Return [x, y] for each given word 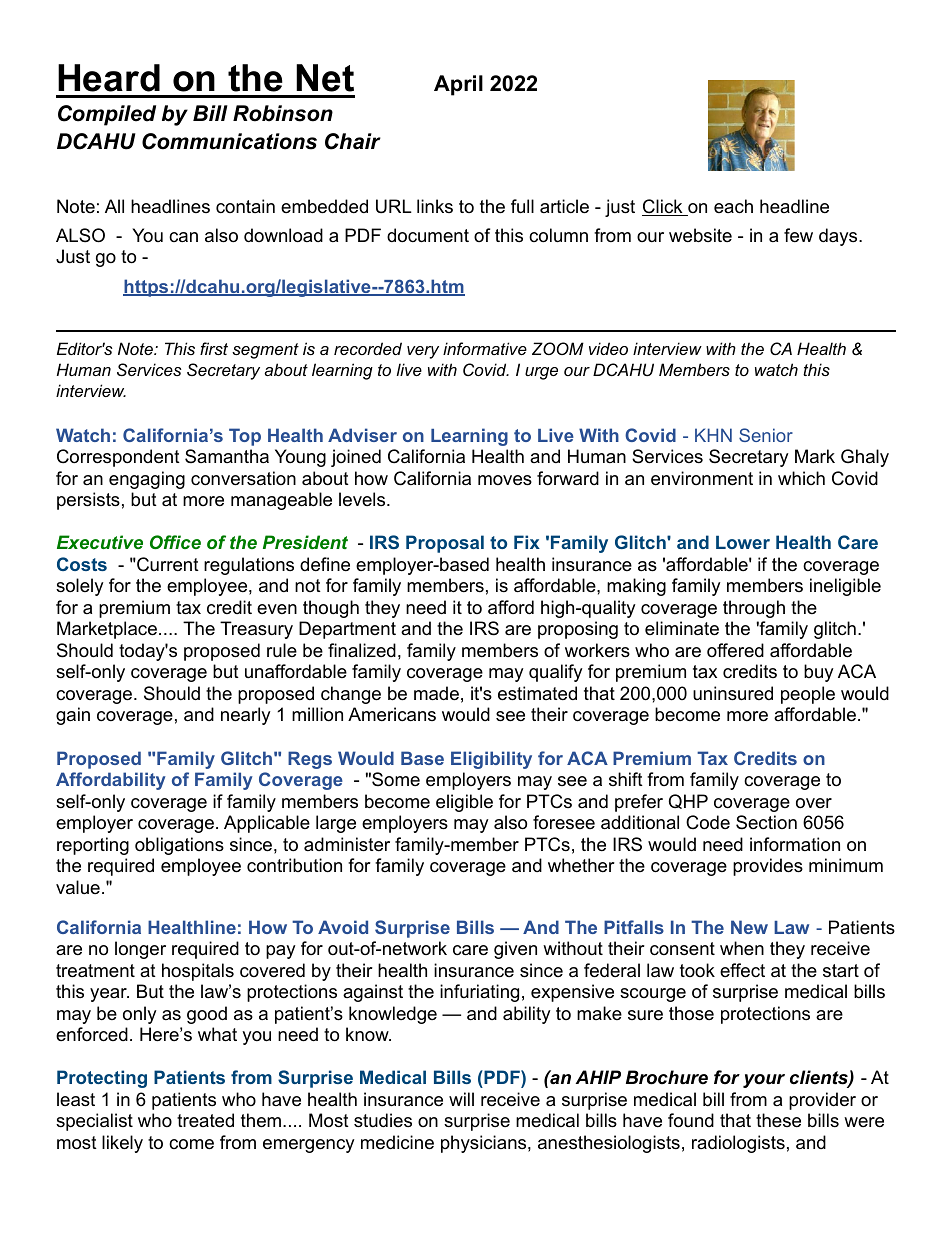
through [754, 609]
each [733, 206]
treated [205, 1120]
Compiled [107, 115]
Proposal [445, 544]
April [458, 85]
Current [167, 564]
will [461, 1099]
